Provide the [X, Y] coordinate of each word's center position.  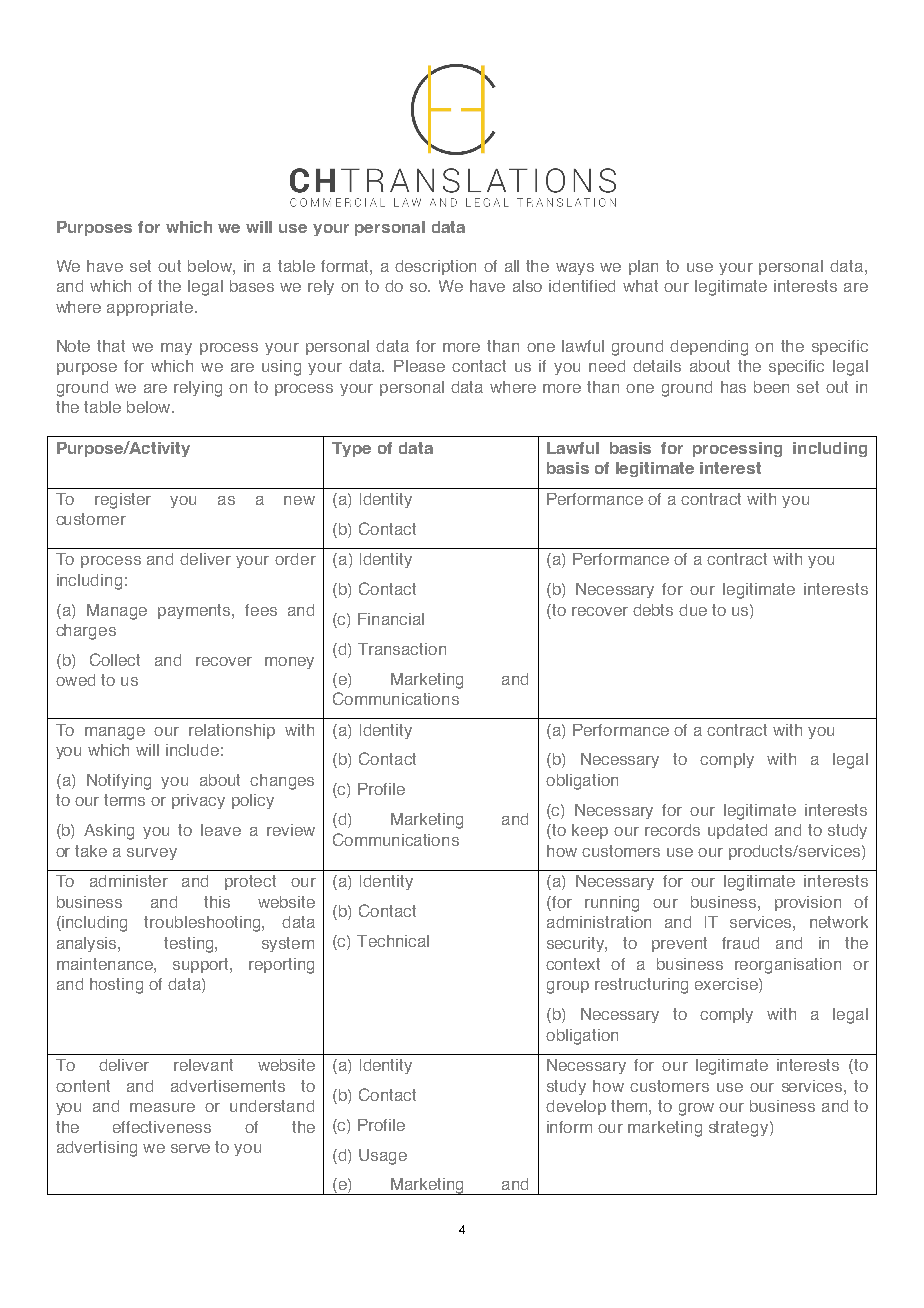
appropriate [150, 308]
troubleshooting [203, 924]
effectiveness [162, 1127]
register [123, 501]
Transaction [402, 649]
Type [351, 449]
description [435, 267]
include [192, 750]
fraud [740, 943]
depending [709, 348]
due [693, 610]
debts [653, 610]
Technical [393, 941]
